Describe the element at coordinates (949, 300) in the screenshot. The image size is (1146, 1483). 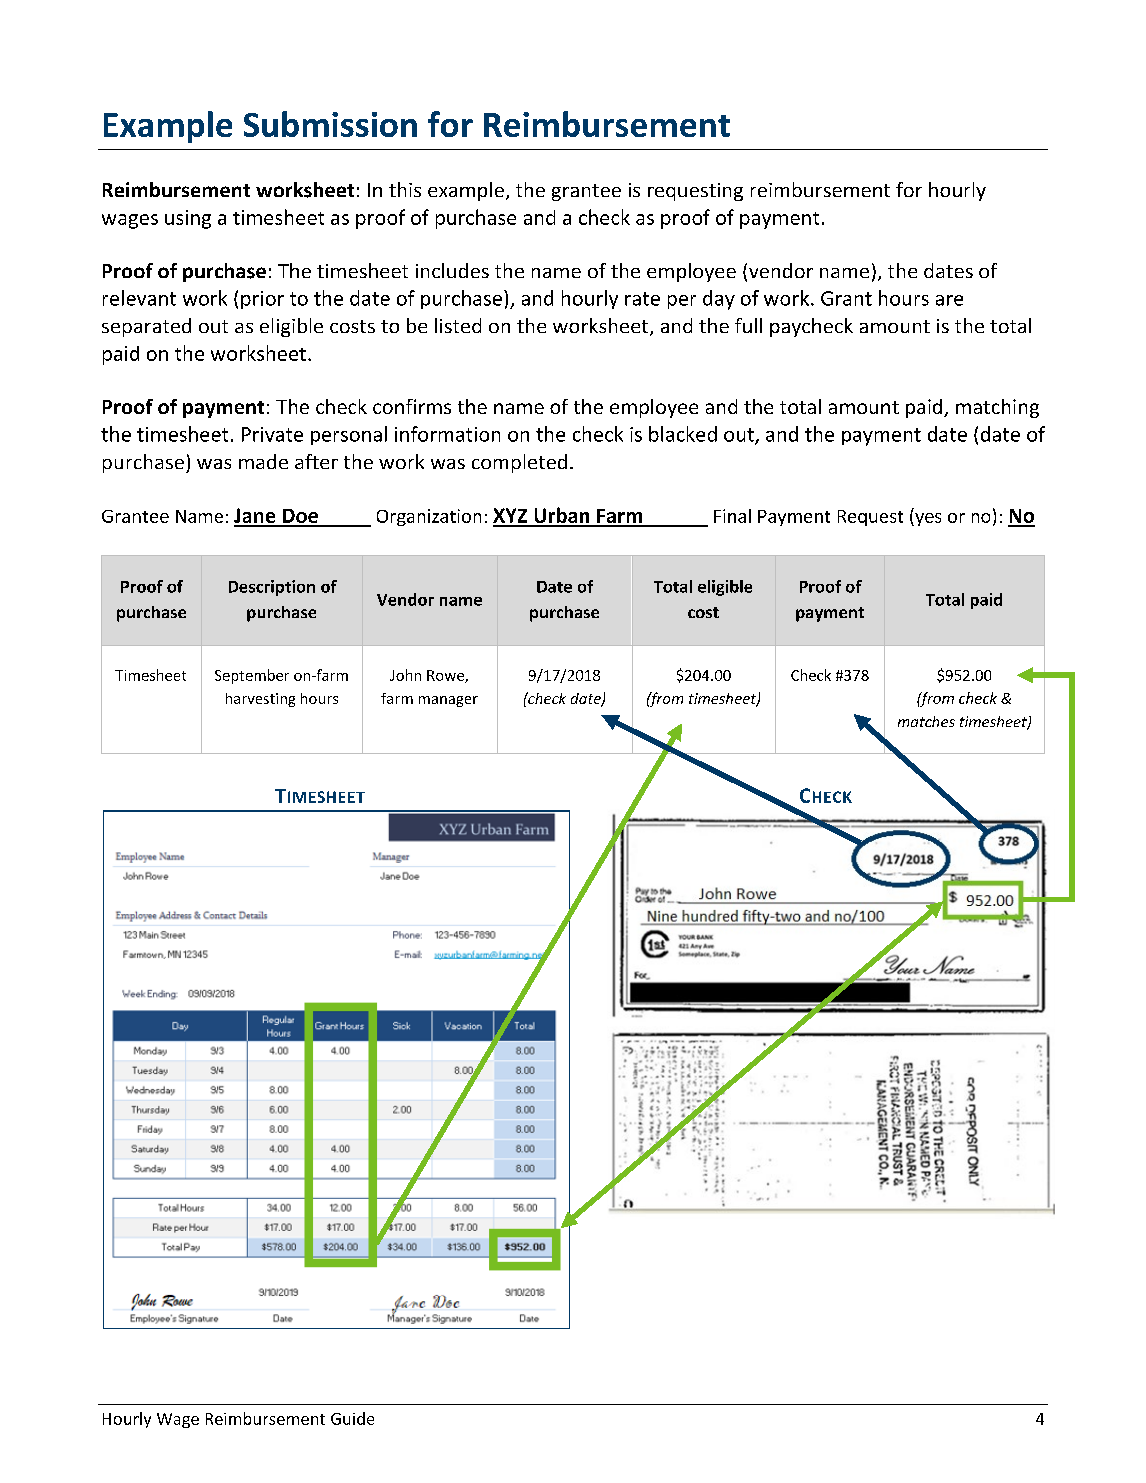
I see `are` at that location.
